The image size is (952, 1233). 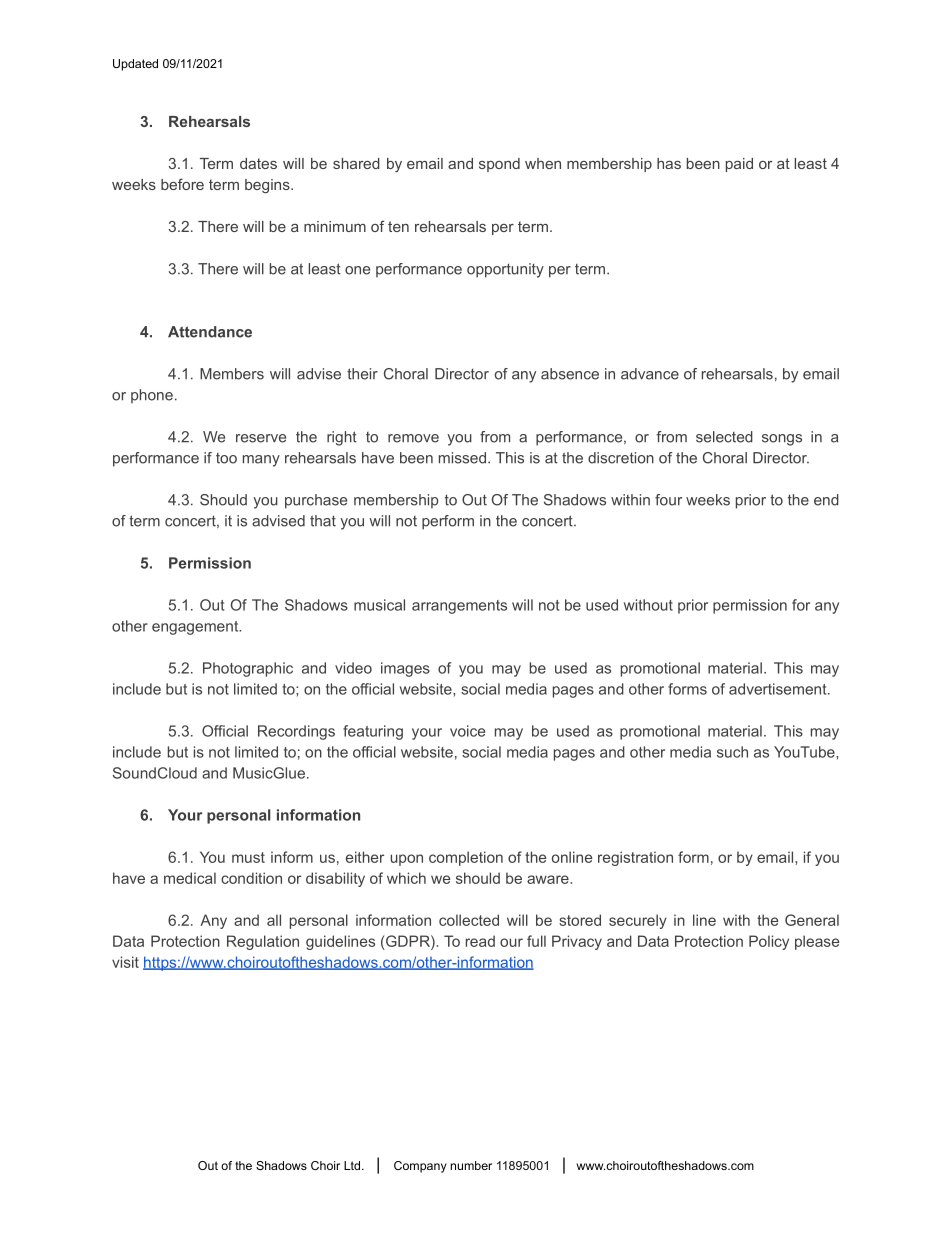 I want to click on arrangements, so click(x=459, y=607).
